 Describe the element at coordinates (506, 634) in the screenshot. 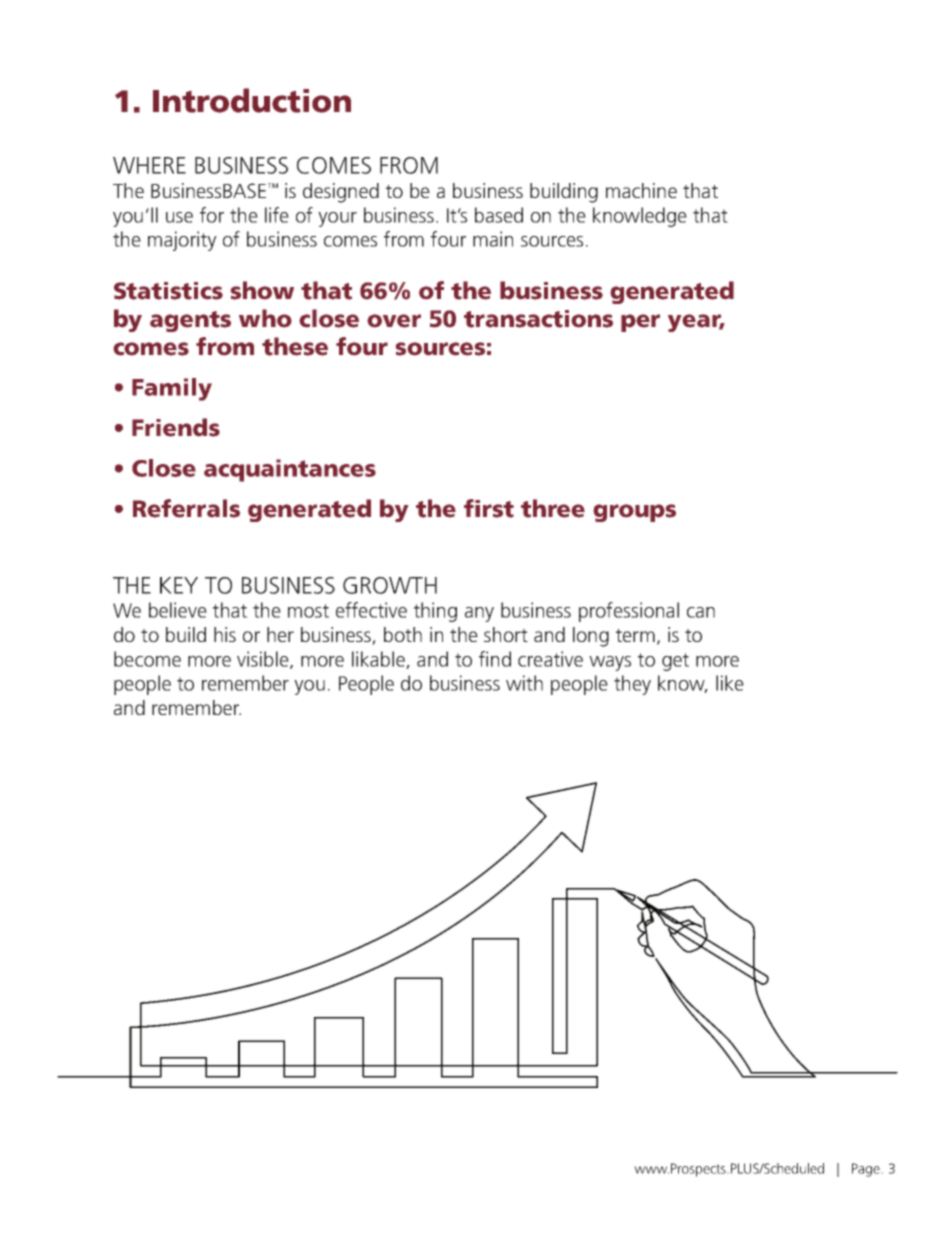

I see `short` at that location.
